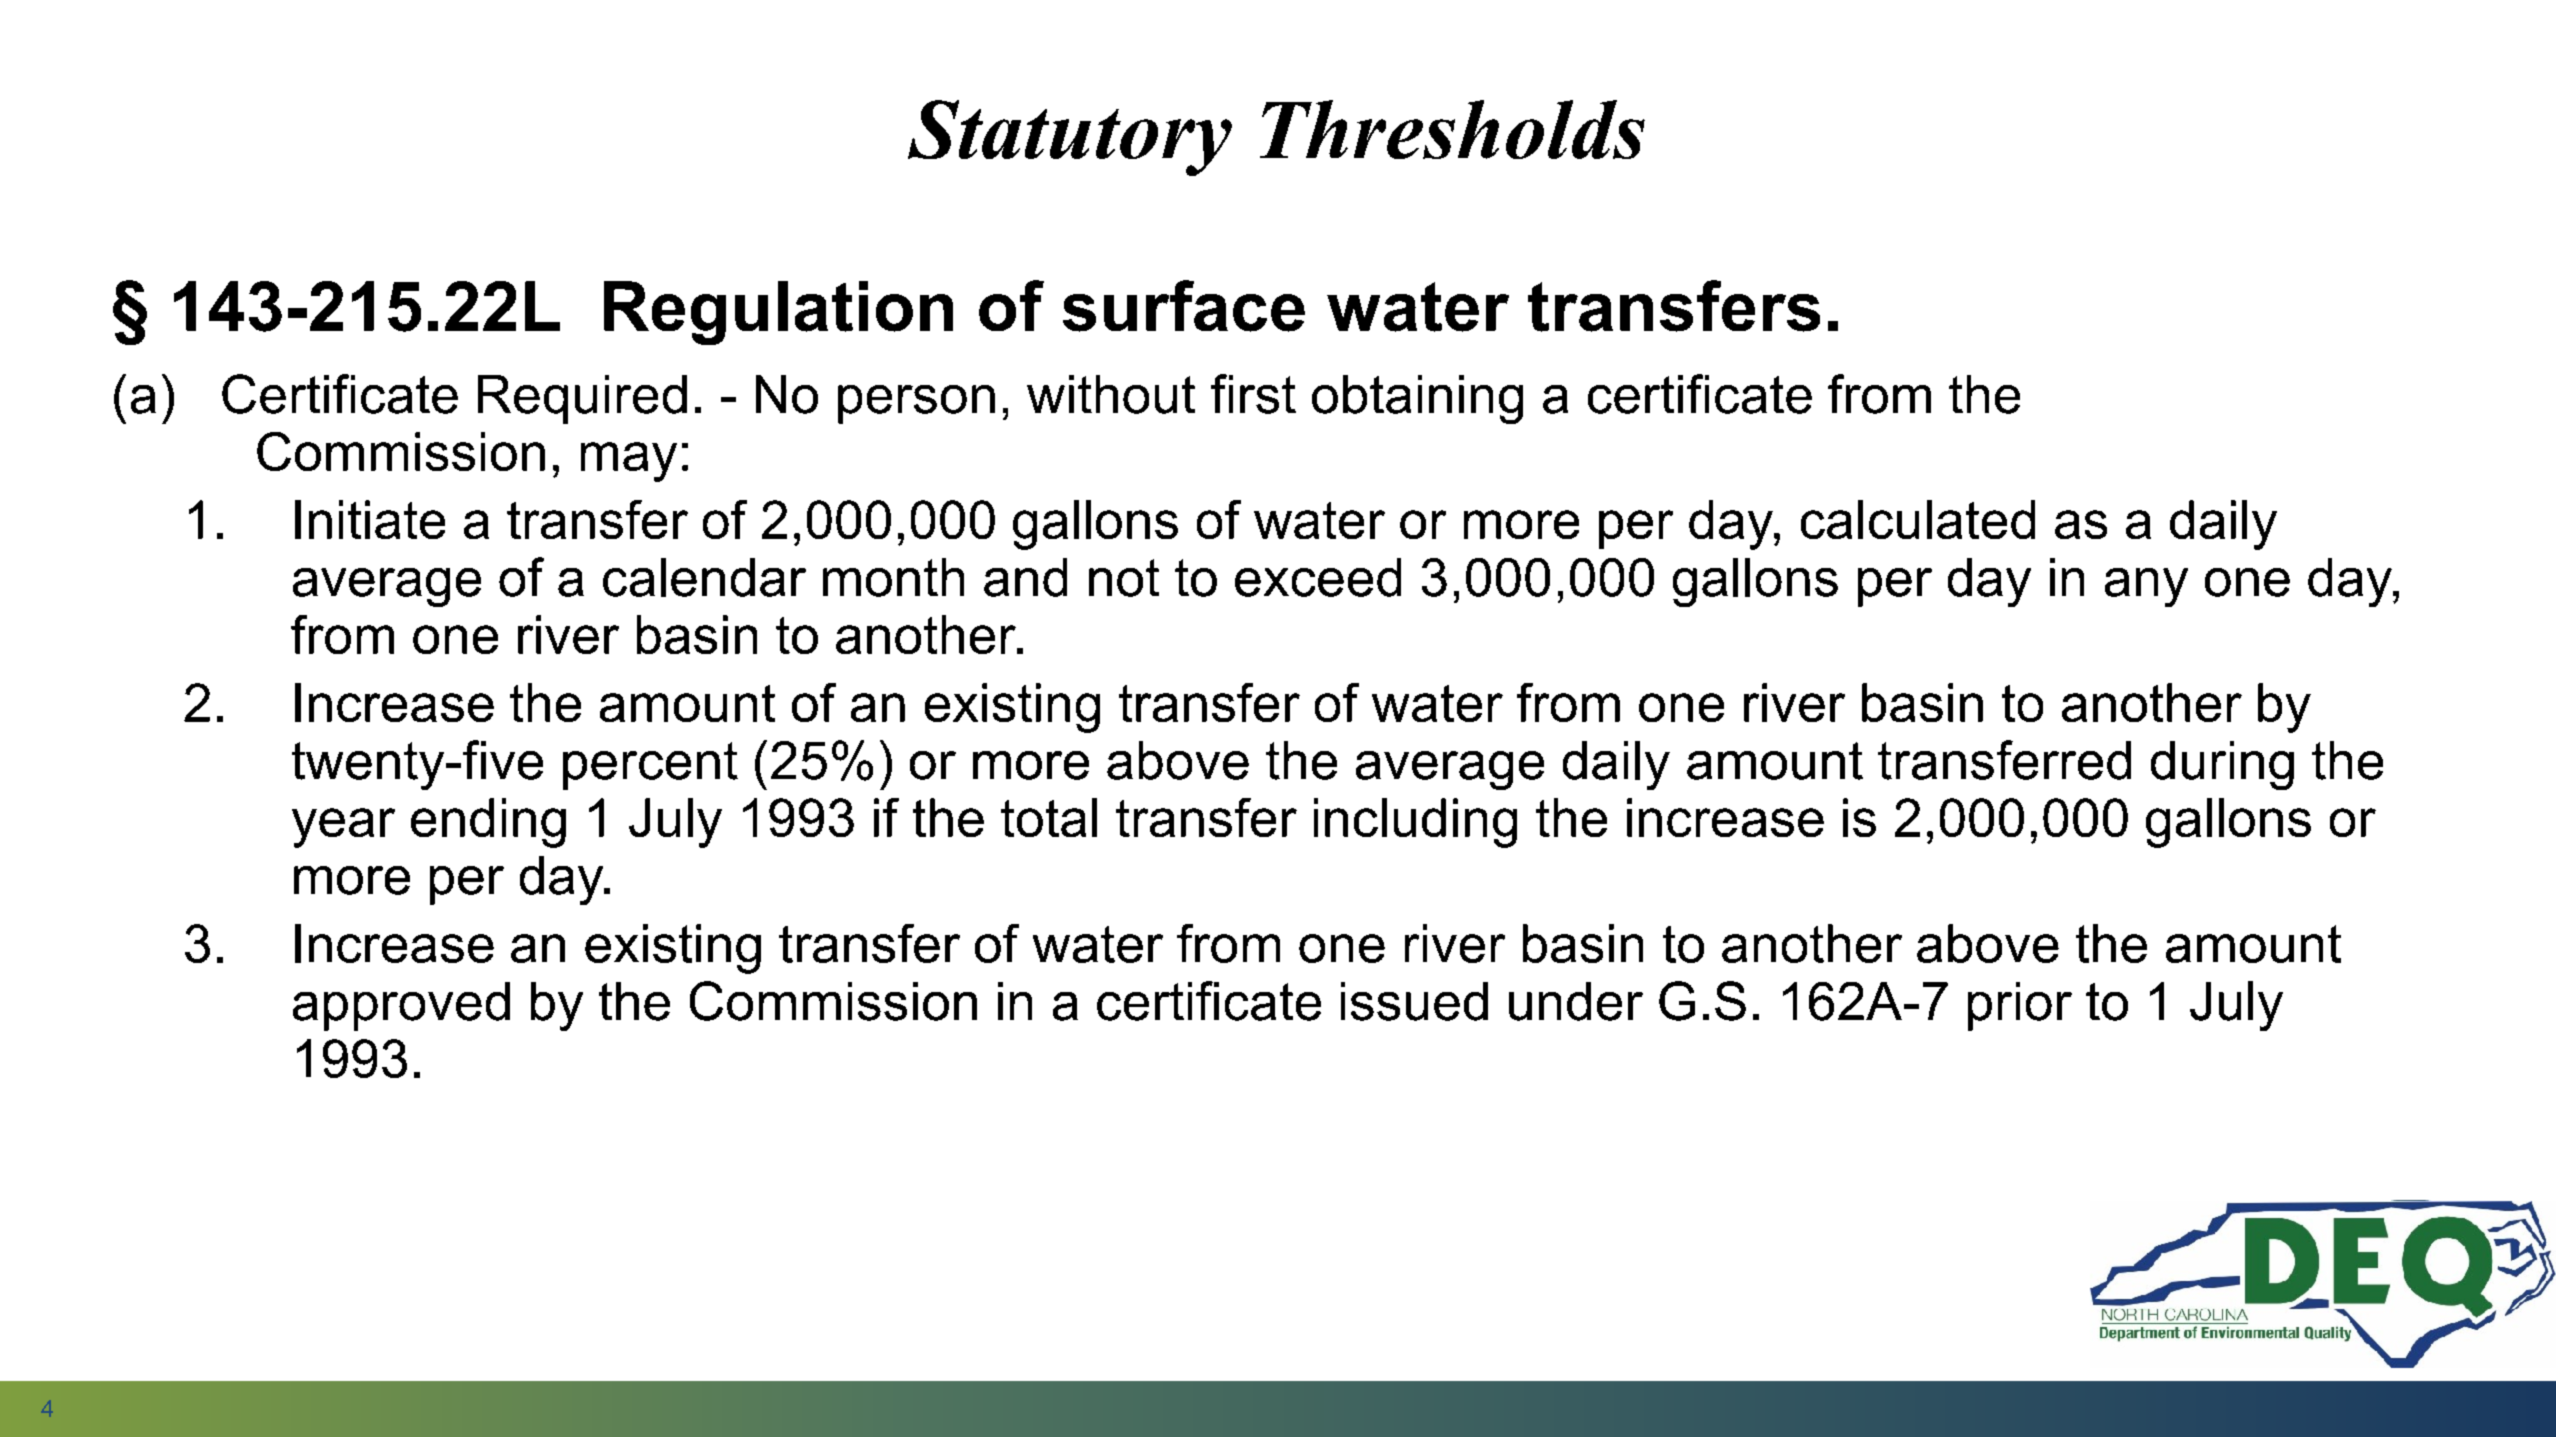 This screenshot has height=1437, width=2556. What do you see at coordinates (1318, 577) in the screenshot?
I see `exceed` at bounding box center [1318, 577].
